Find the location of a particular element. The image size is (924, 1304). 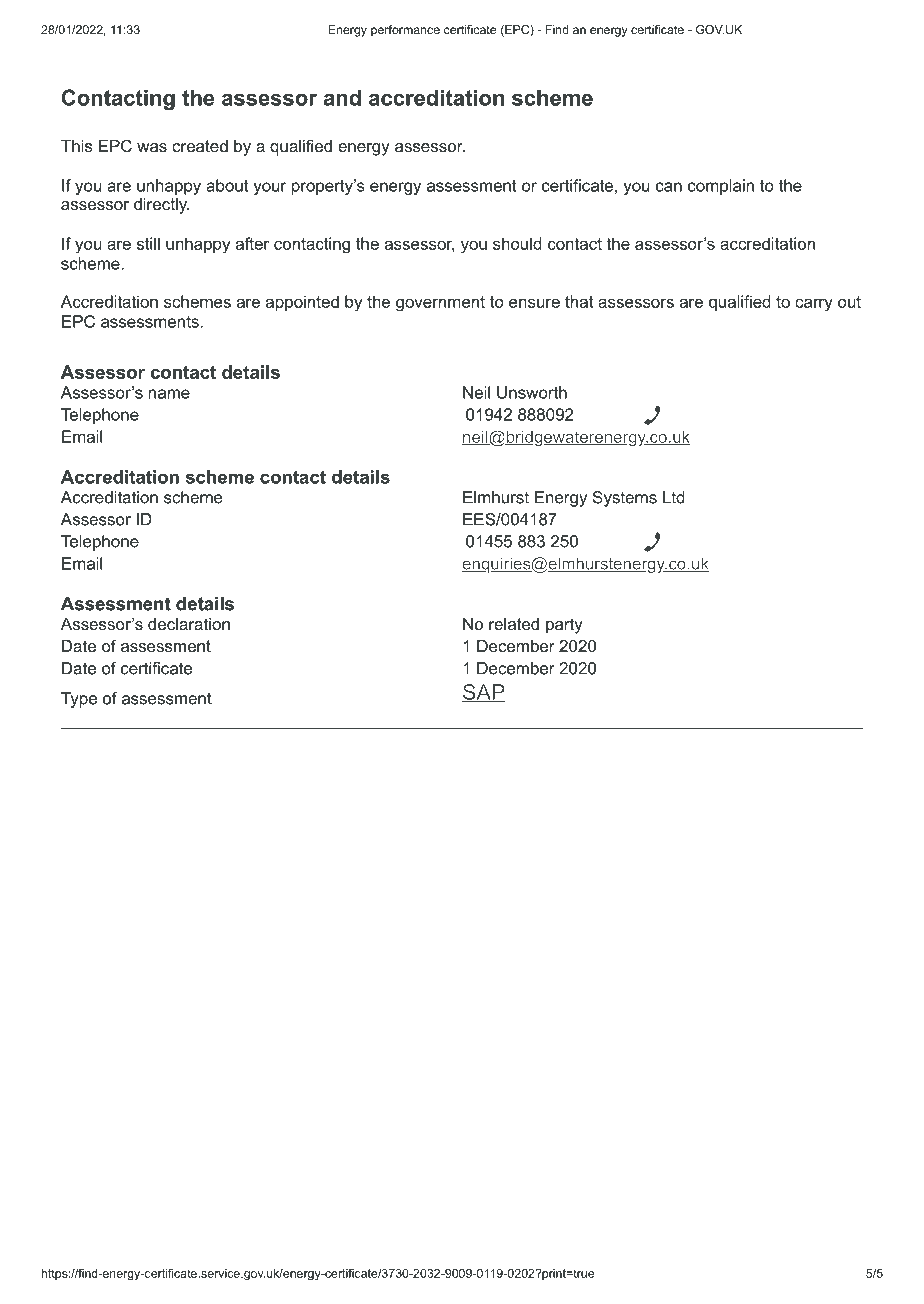

declaration is located at coordinates (189, 624).
